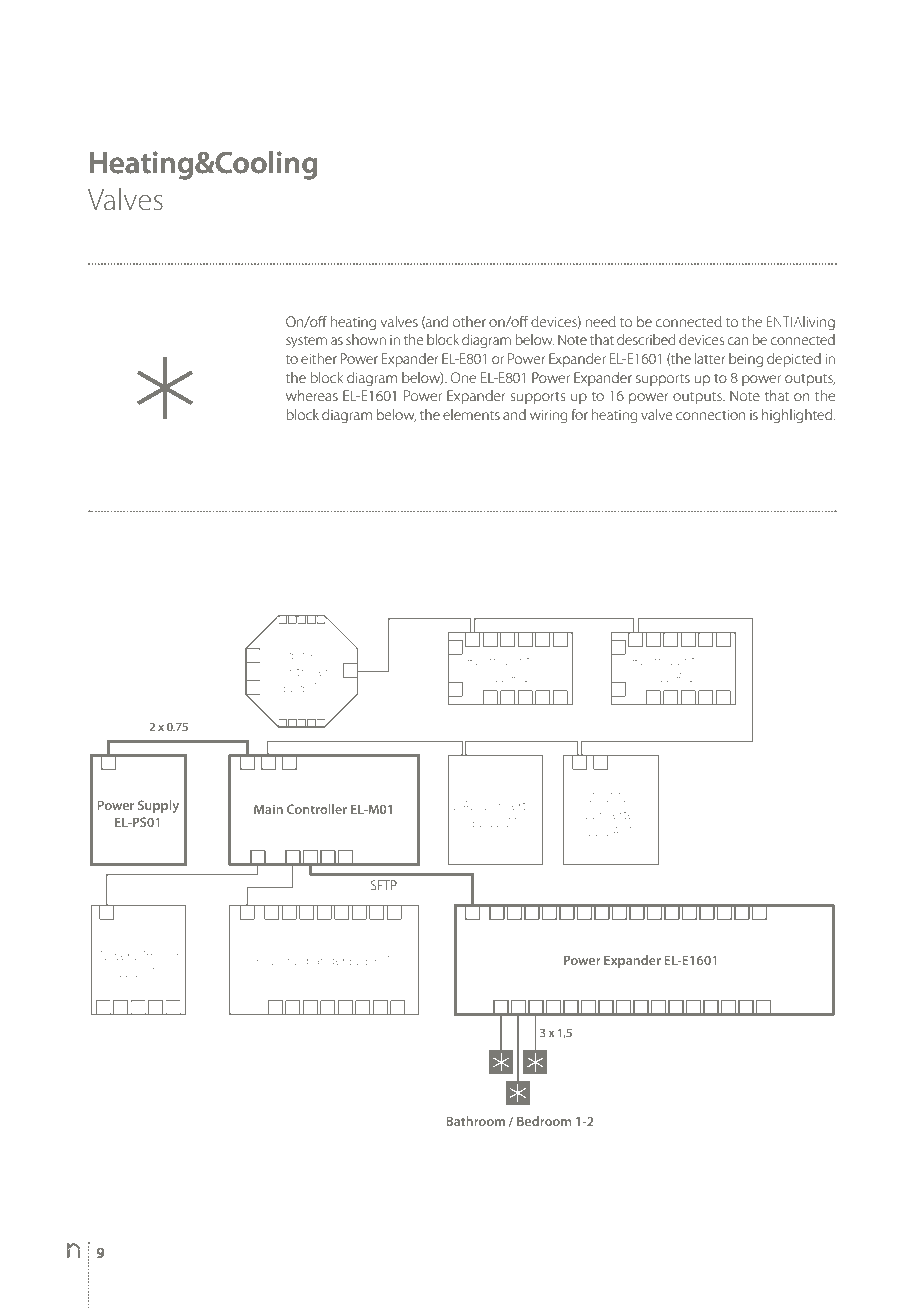 The width and height of the page is (924, 1308). Describe the element at coordinates (301, 654) in the page. I see `Sens` at that location.
